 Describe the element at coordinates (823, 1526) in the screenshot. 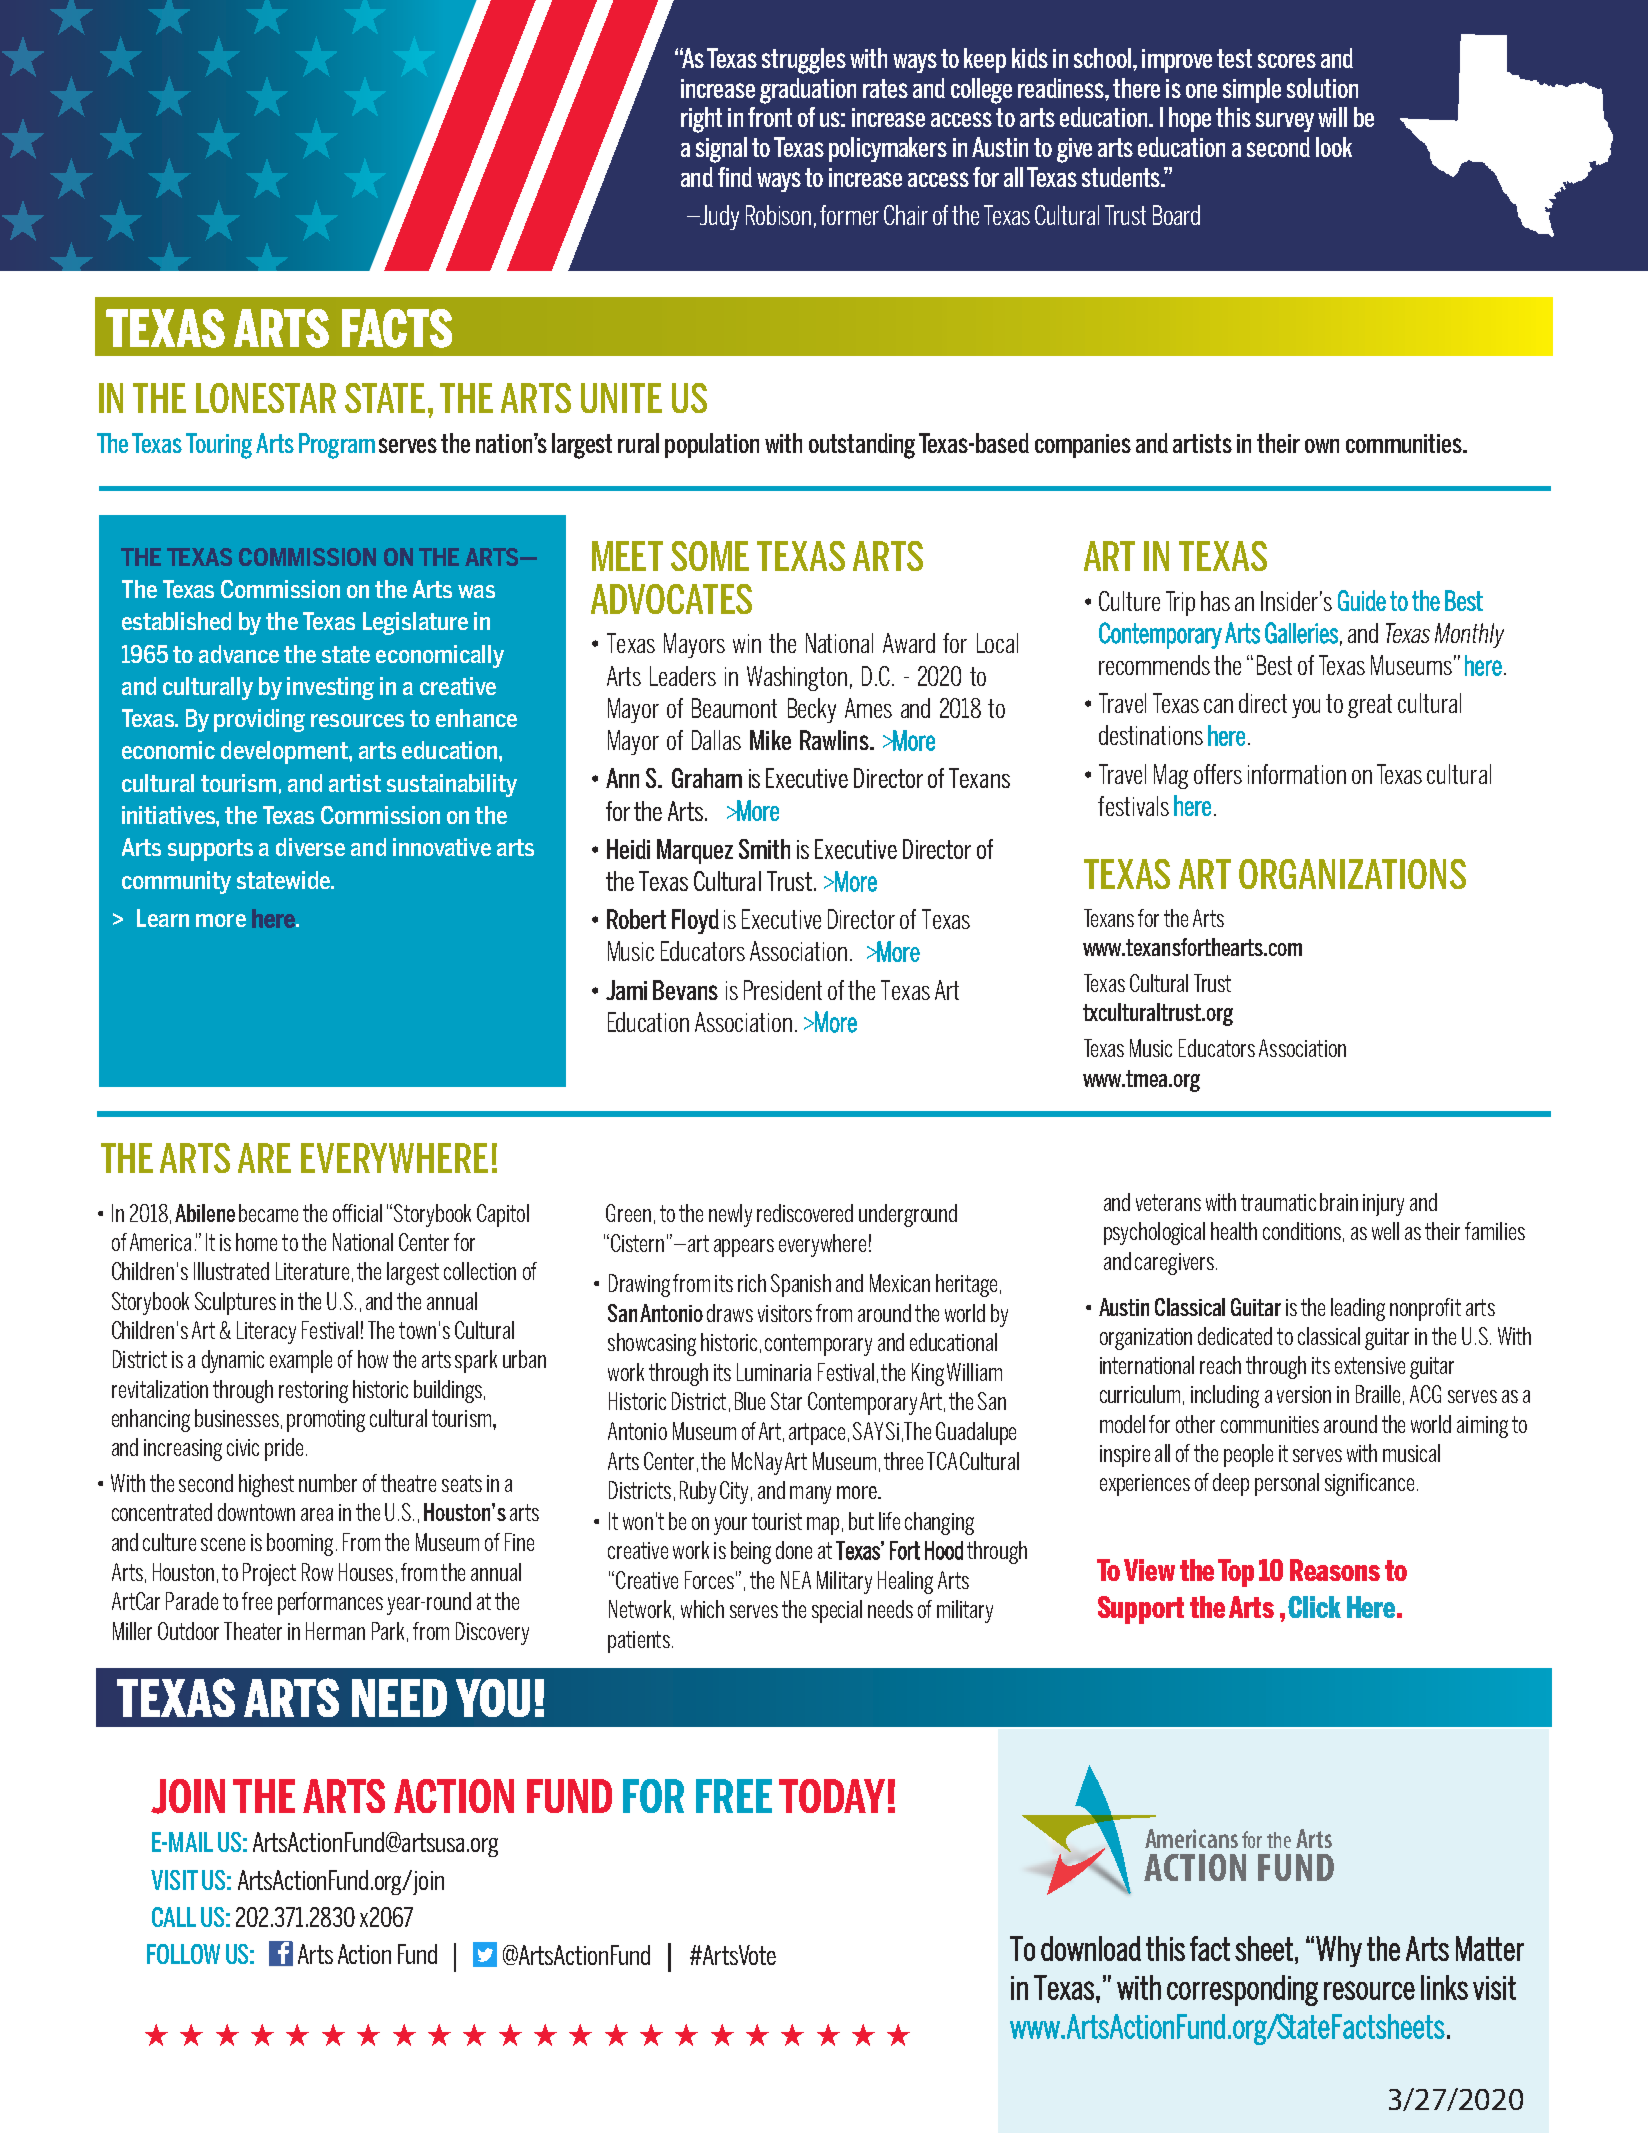

I see `map` at that location.
